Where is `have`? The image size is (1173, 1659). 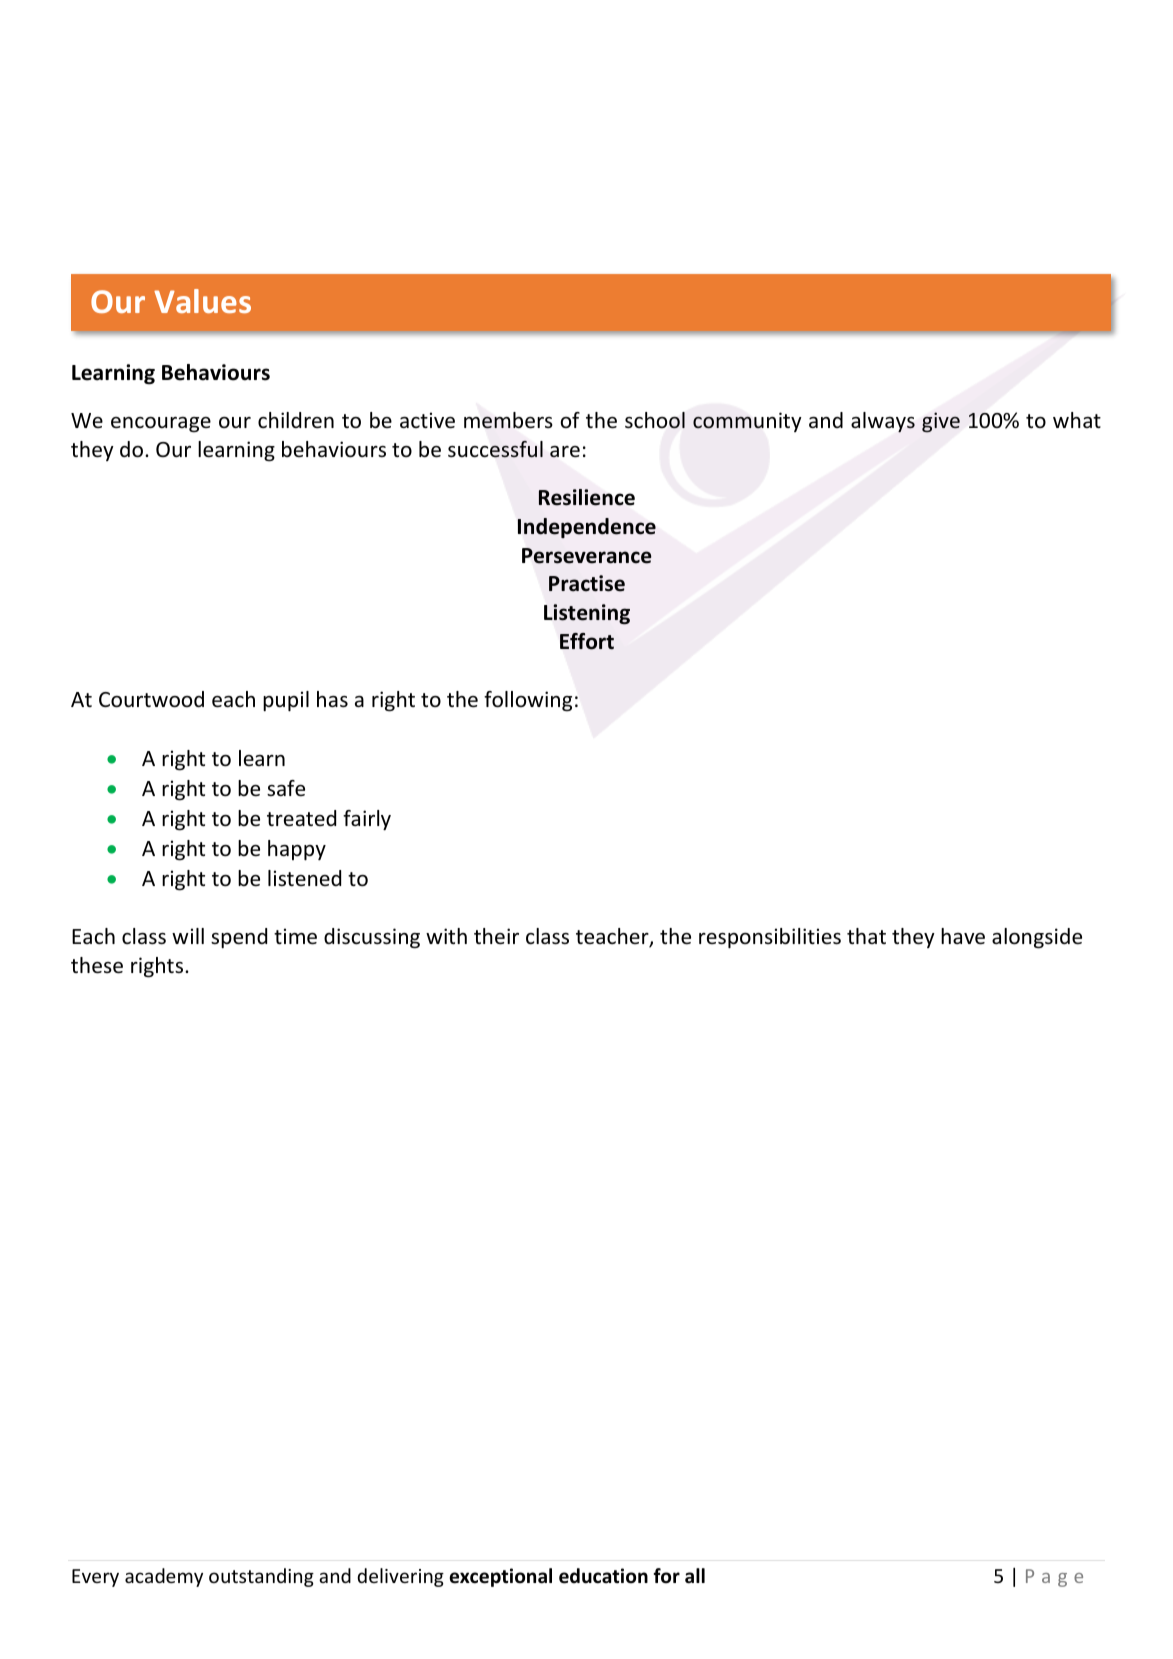 have is located at coordinates (963, 936).
